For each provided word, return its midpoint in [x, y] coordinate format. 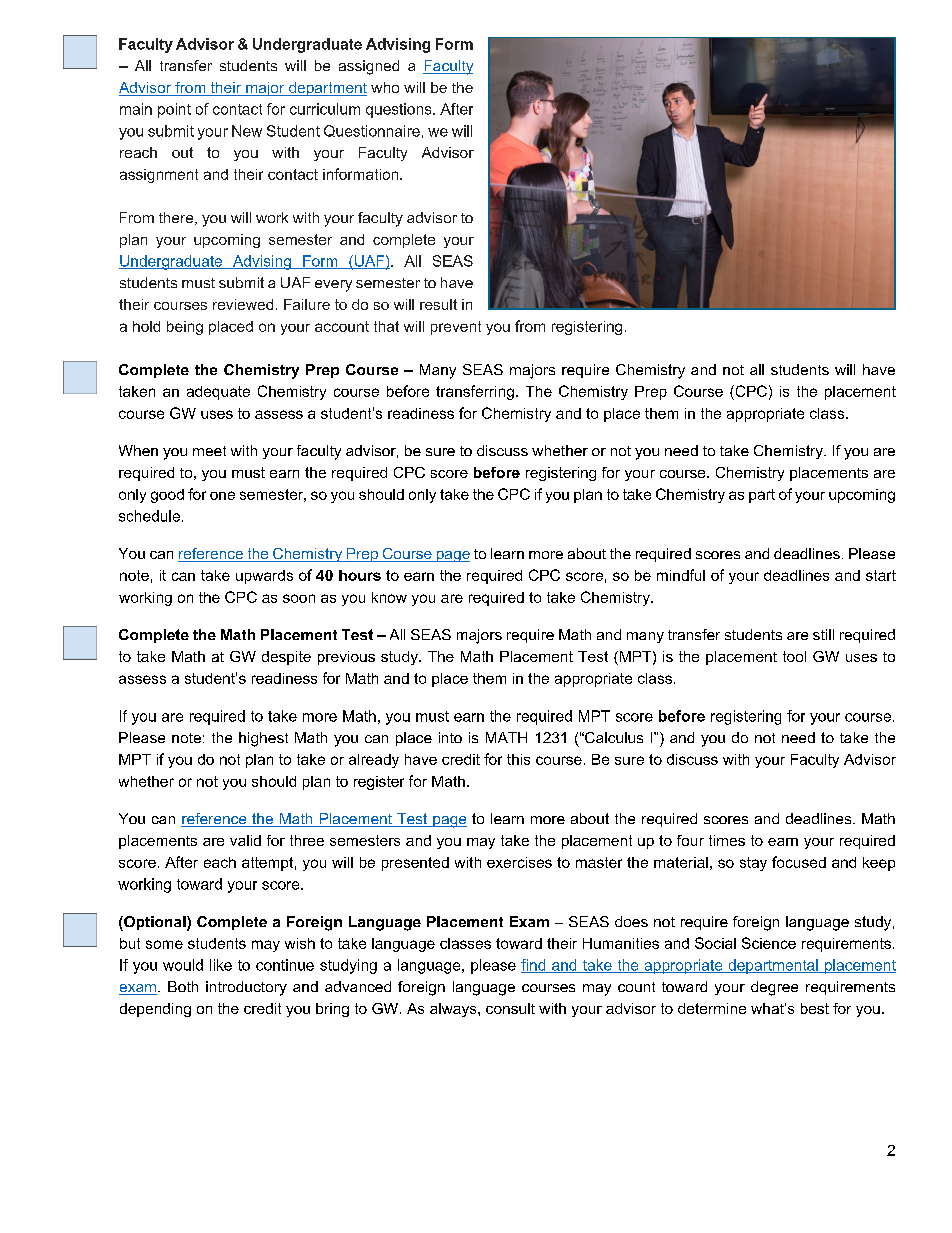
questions [400, 110]
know [389, 597]
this [518, 759]
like [221, 965]
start [881, 575]
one [222, 495]
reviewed [243, 304]
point [174, 110]
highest [263, 739]
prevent [456, 328]
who [385, 87]
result [438, 304]
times [727, 840]
